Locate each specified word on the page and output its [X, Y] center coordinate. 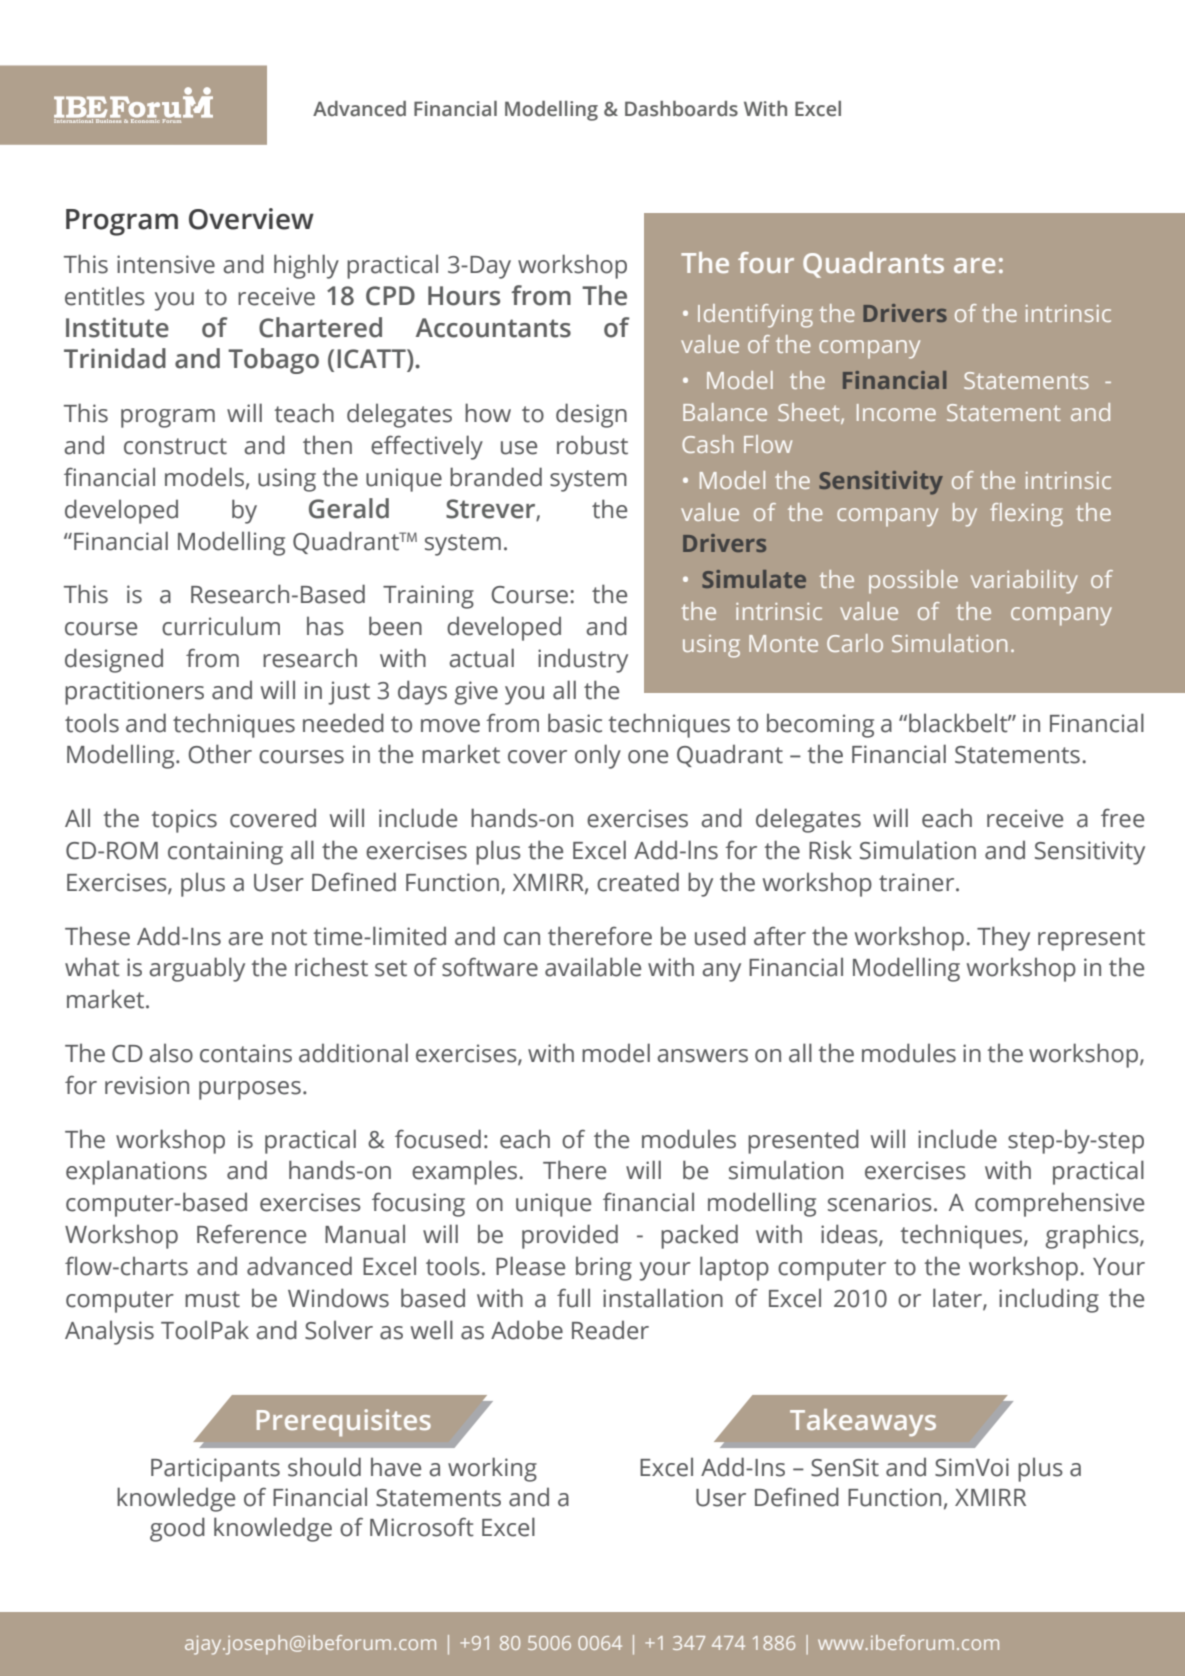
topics [184, 821]
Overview [251, 219]
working [492, 1469]
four [766, 262]
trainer [918, 882]
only [598, 756]
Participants [215, 1470]
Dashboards [681, 109]
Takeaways [863, 1423]
